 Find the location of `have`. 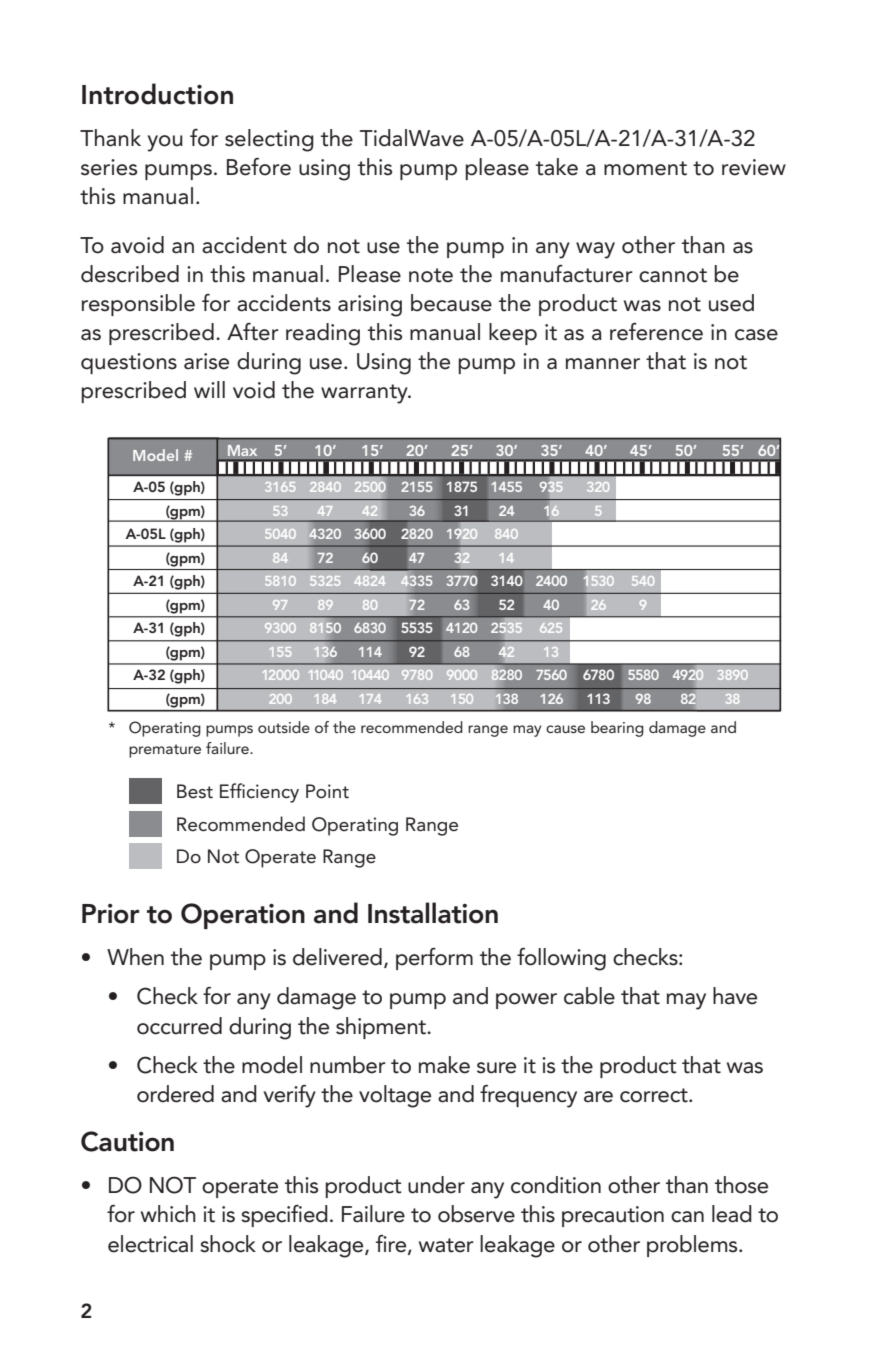

have is located at coordinates (735, 996).
